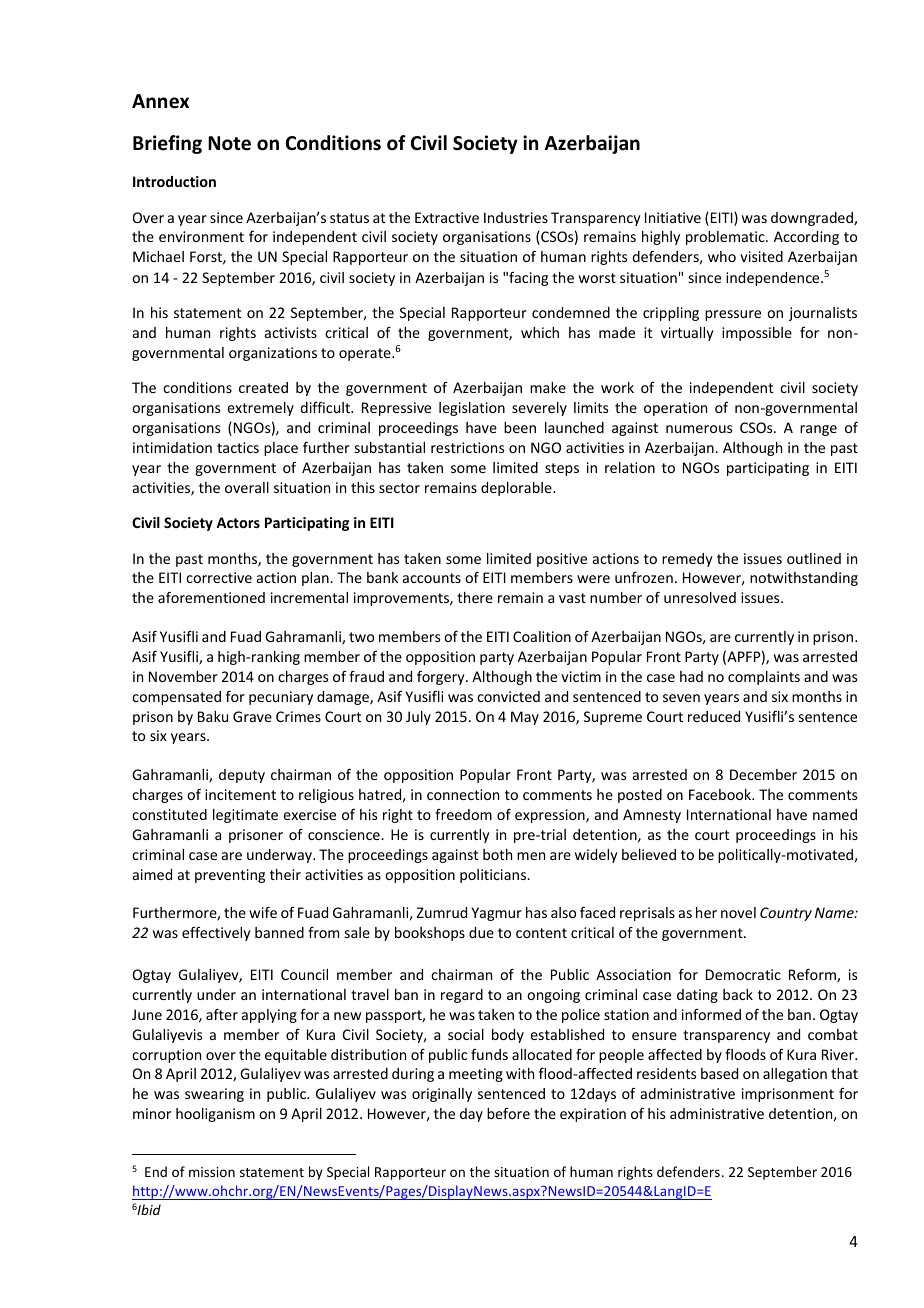  What do you see at coordinates (542, 636) in the screenshot?
I see `Coalition` at bounding box center [542, 636].
